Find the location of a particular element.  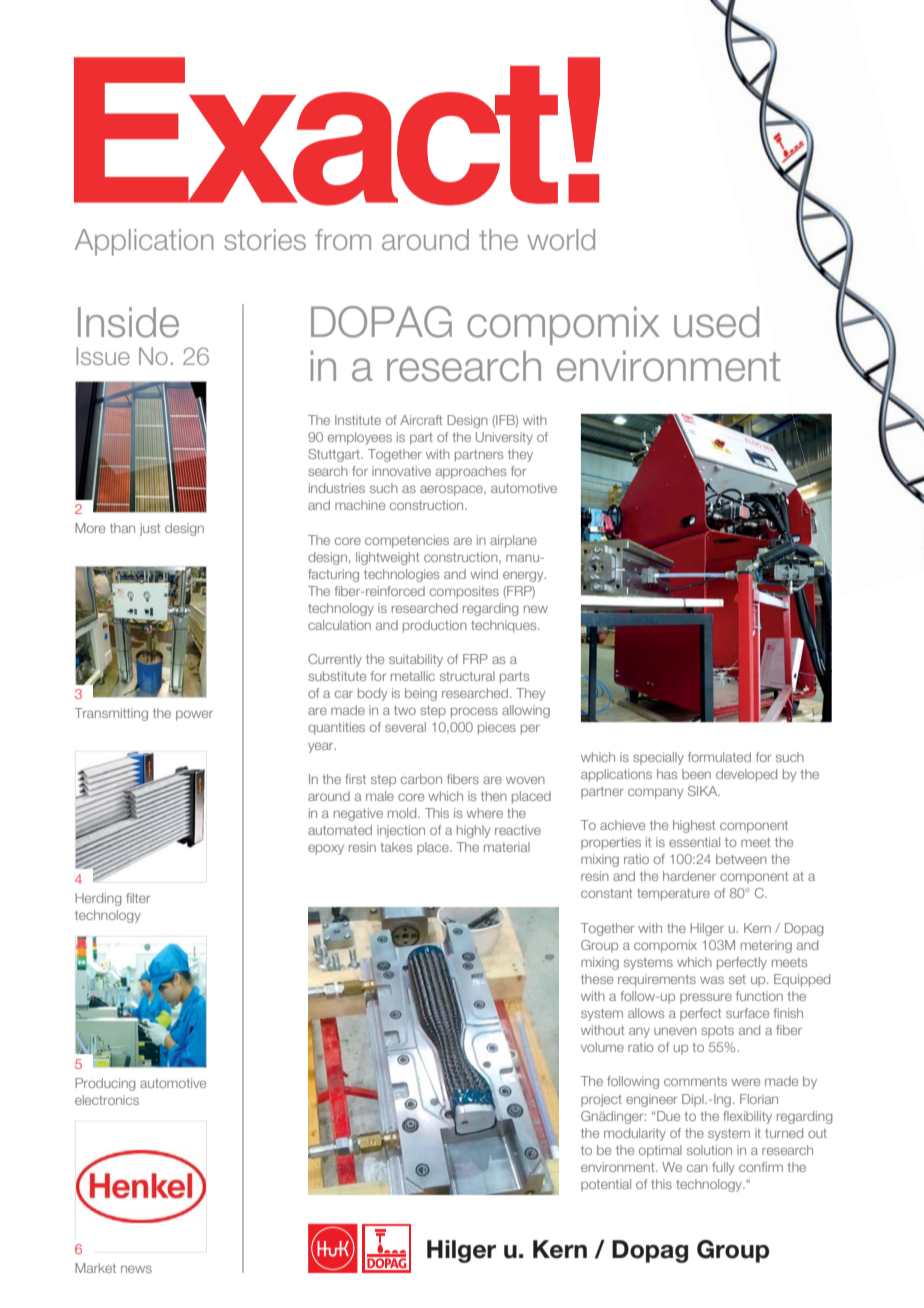

competencies is located at coordinates (407, 541).
